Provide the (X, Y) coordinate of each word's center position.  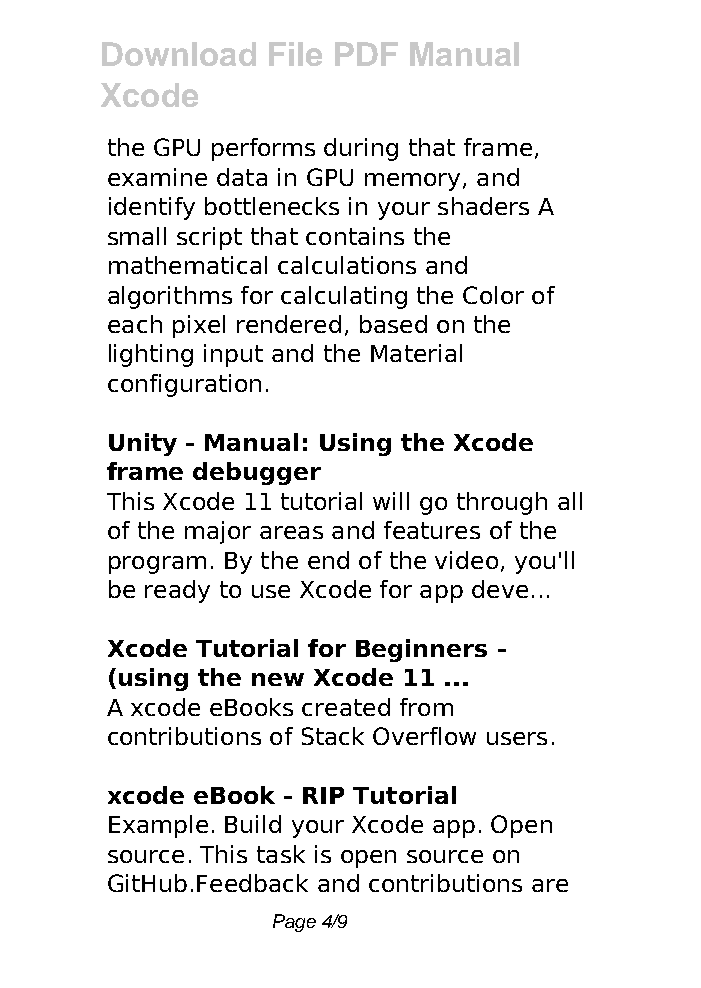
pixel (199, 326)
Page (294, 923)
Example (158, 826)
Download (179, 54)
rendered (289, 324)
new (278, 679)
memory (412, 182)
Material (416, 353)
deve (500, 589)
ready (177, 591)
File (295, 54)
